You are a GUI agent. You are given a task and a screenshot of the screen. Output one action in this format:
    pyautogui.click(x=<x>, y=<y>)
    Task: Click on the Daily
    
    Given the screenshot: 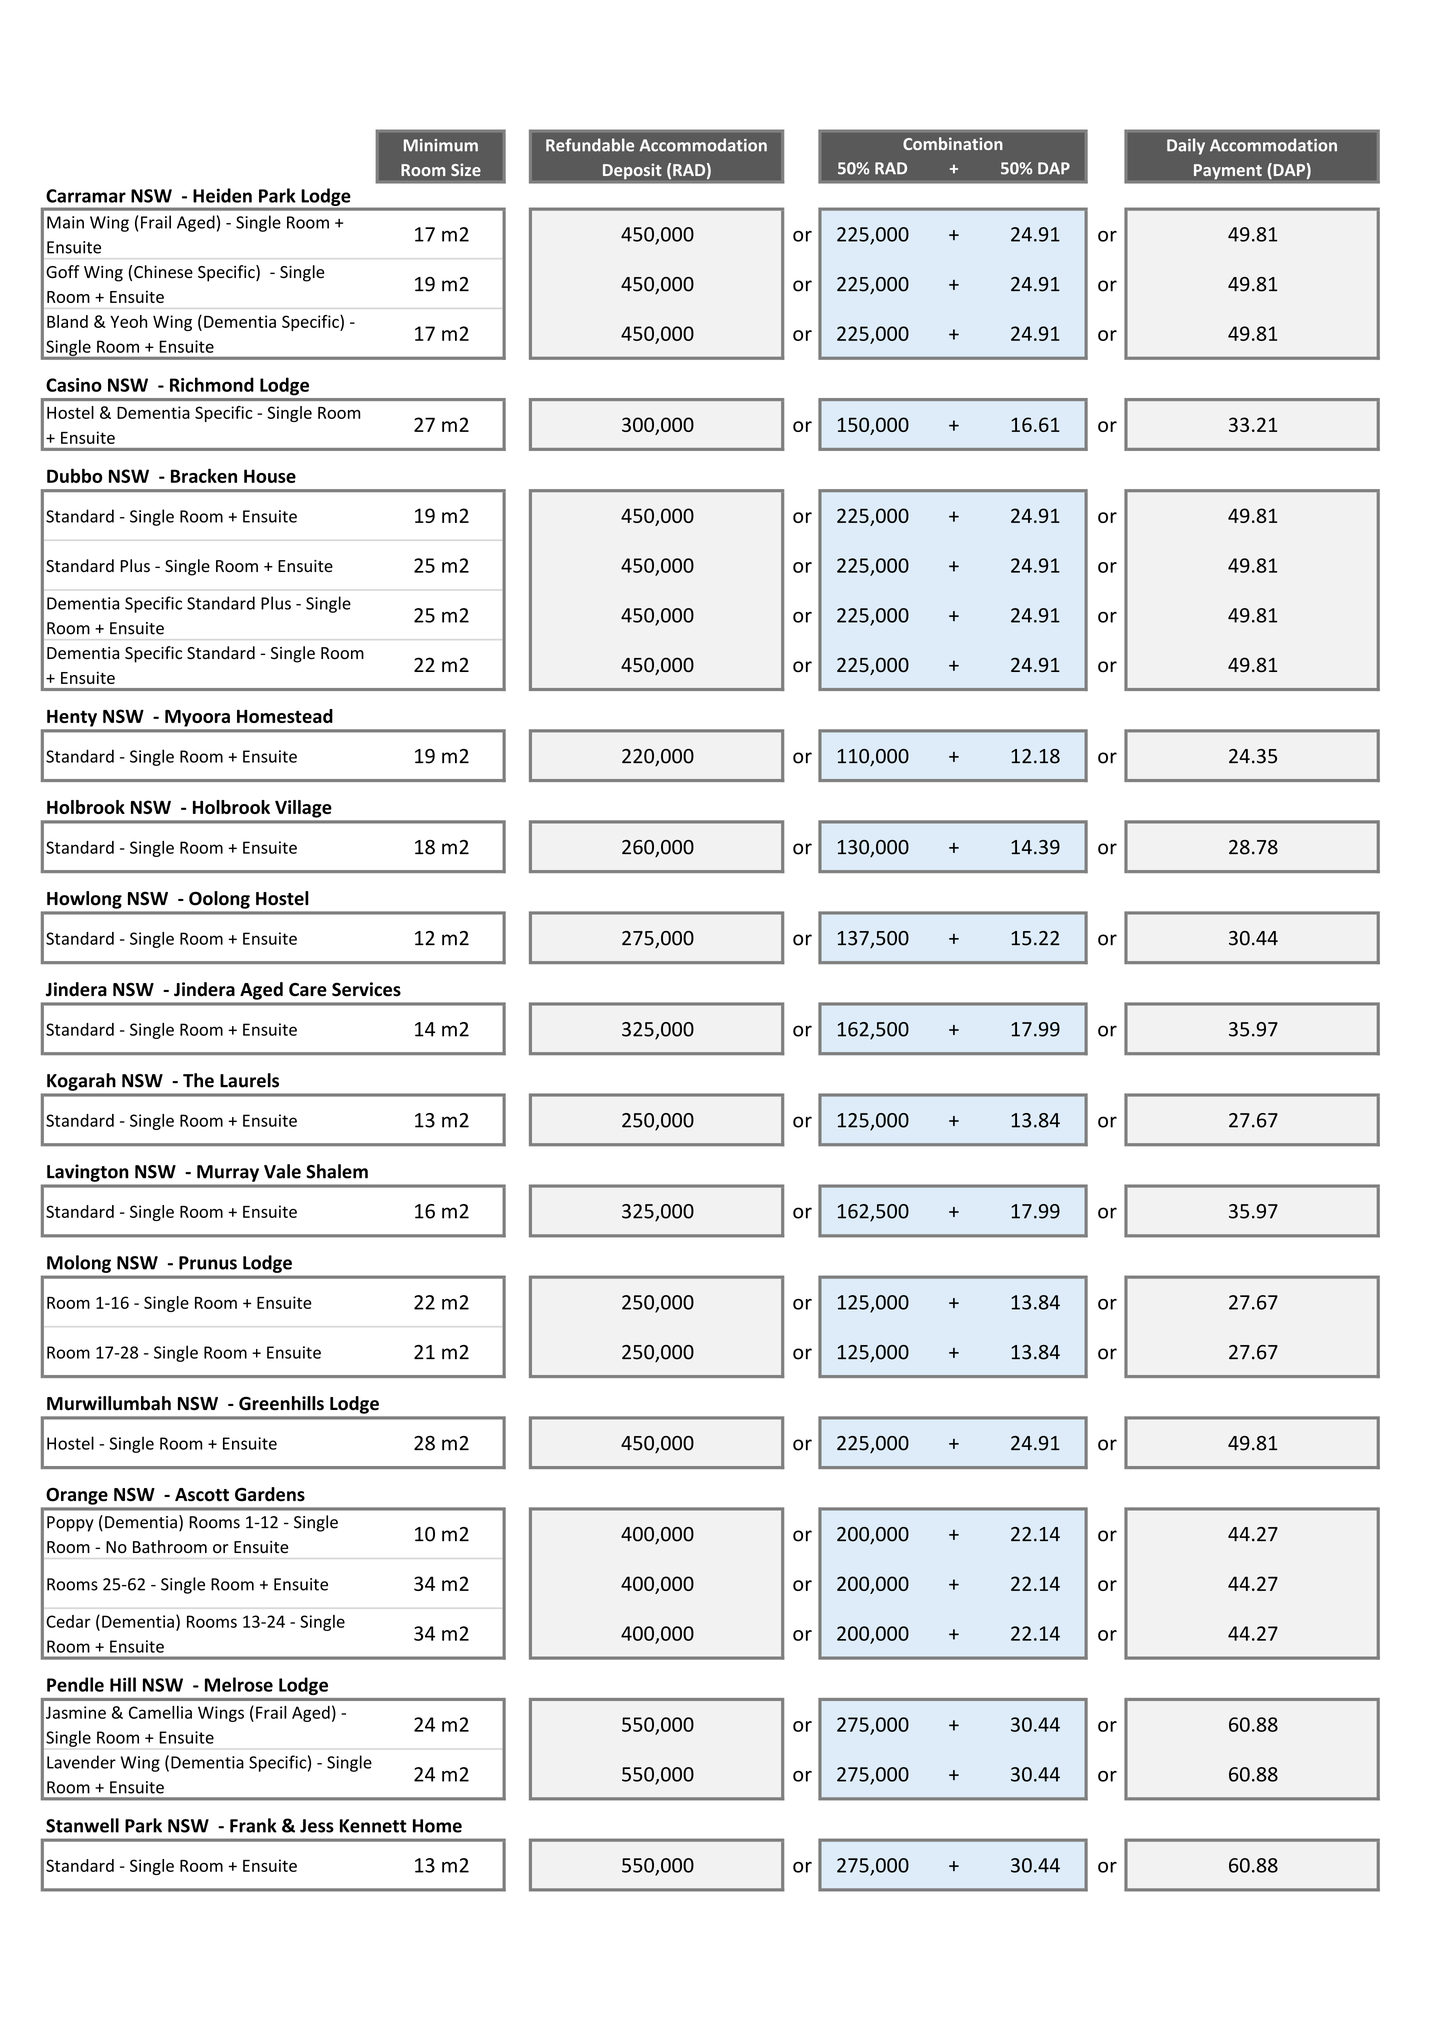 What is the action you would take?
    pyautogui.click(x=1186, y=146)
